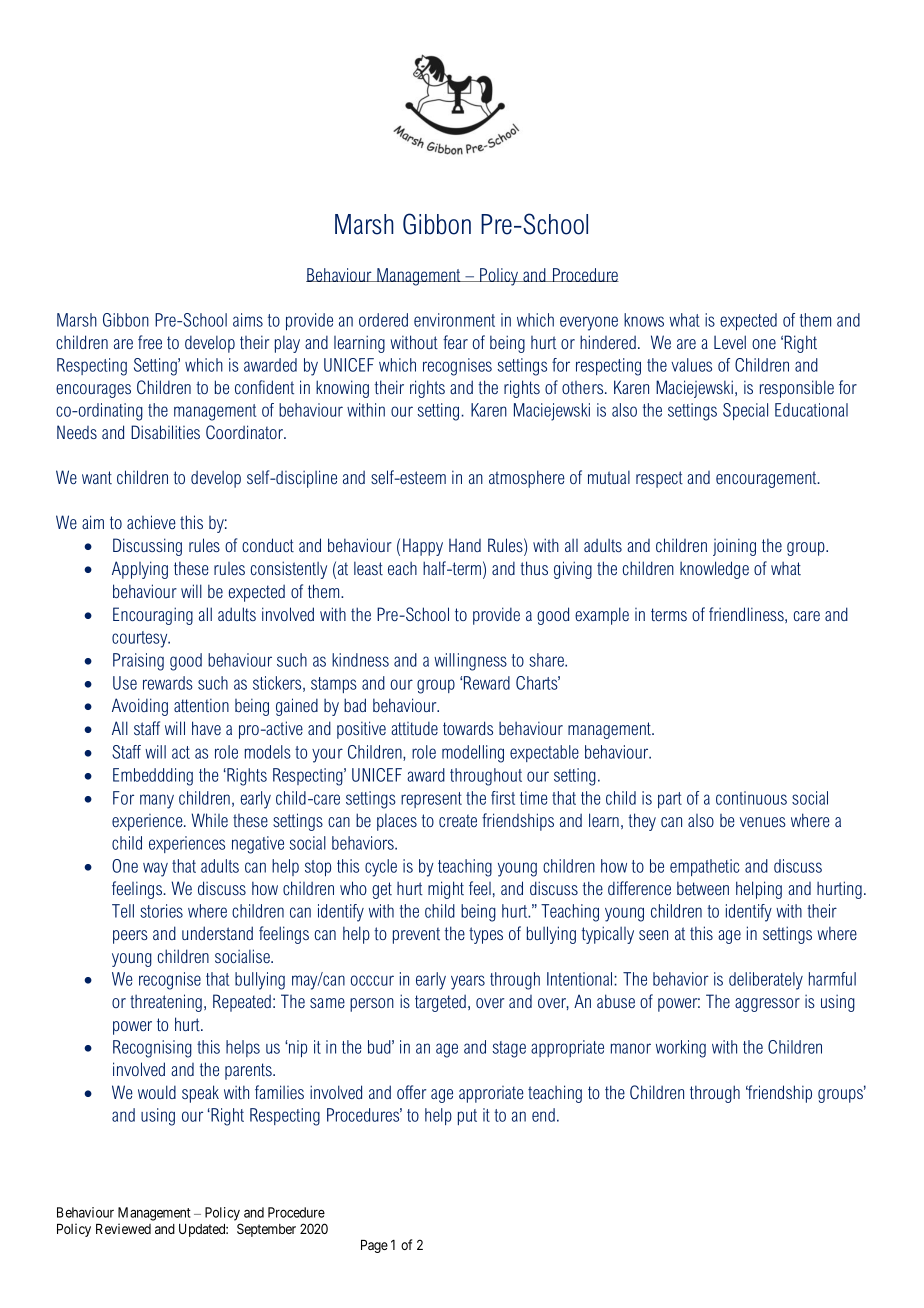 This screenshot has width=924, height=1308. Describe the element at coordinates (767, 1005) in the screenshot. I see `aggressor` at that location.
